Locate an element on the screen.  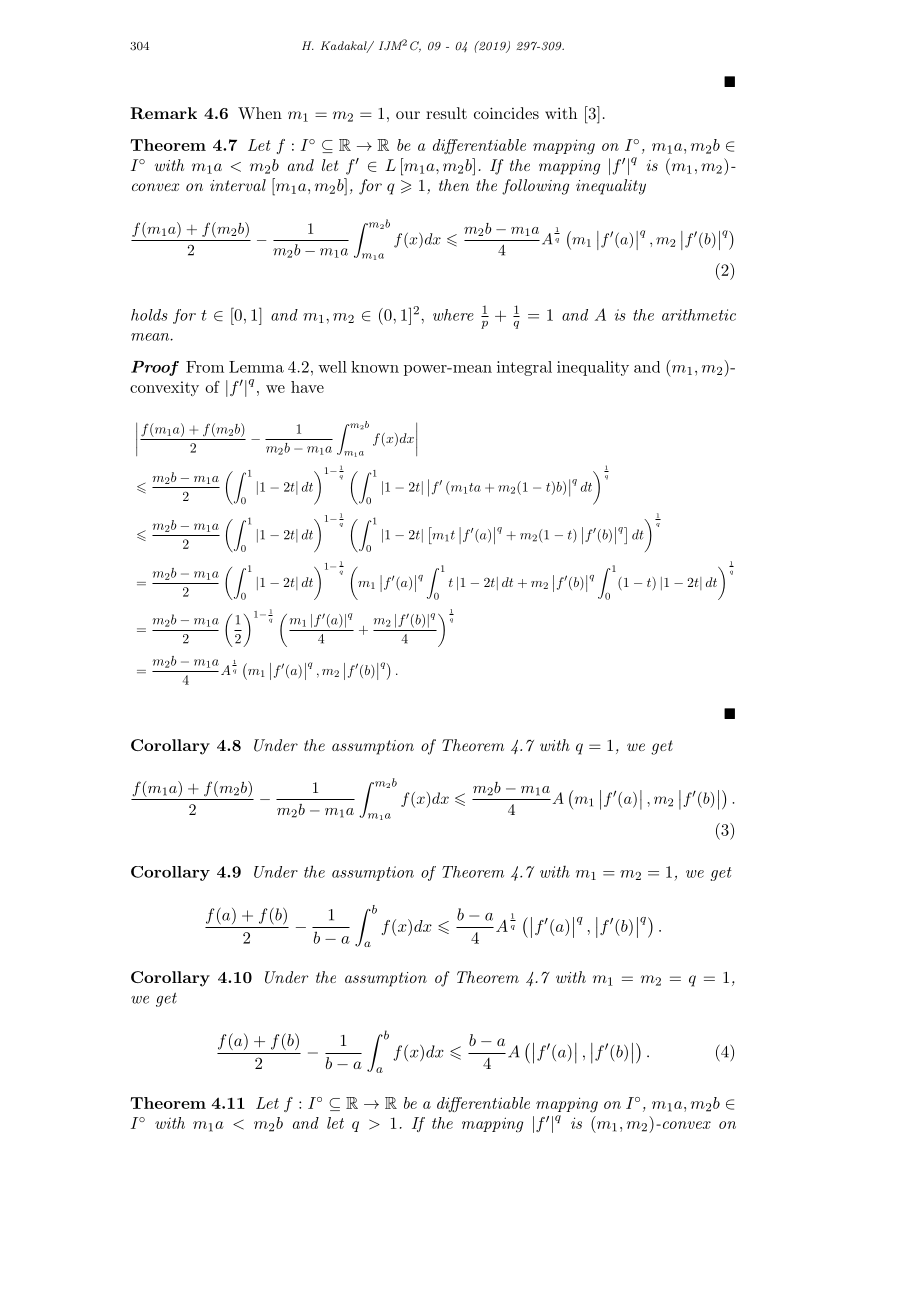
arithmetic is located at coordinates (699, 315).
